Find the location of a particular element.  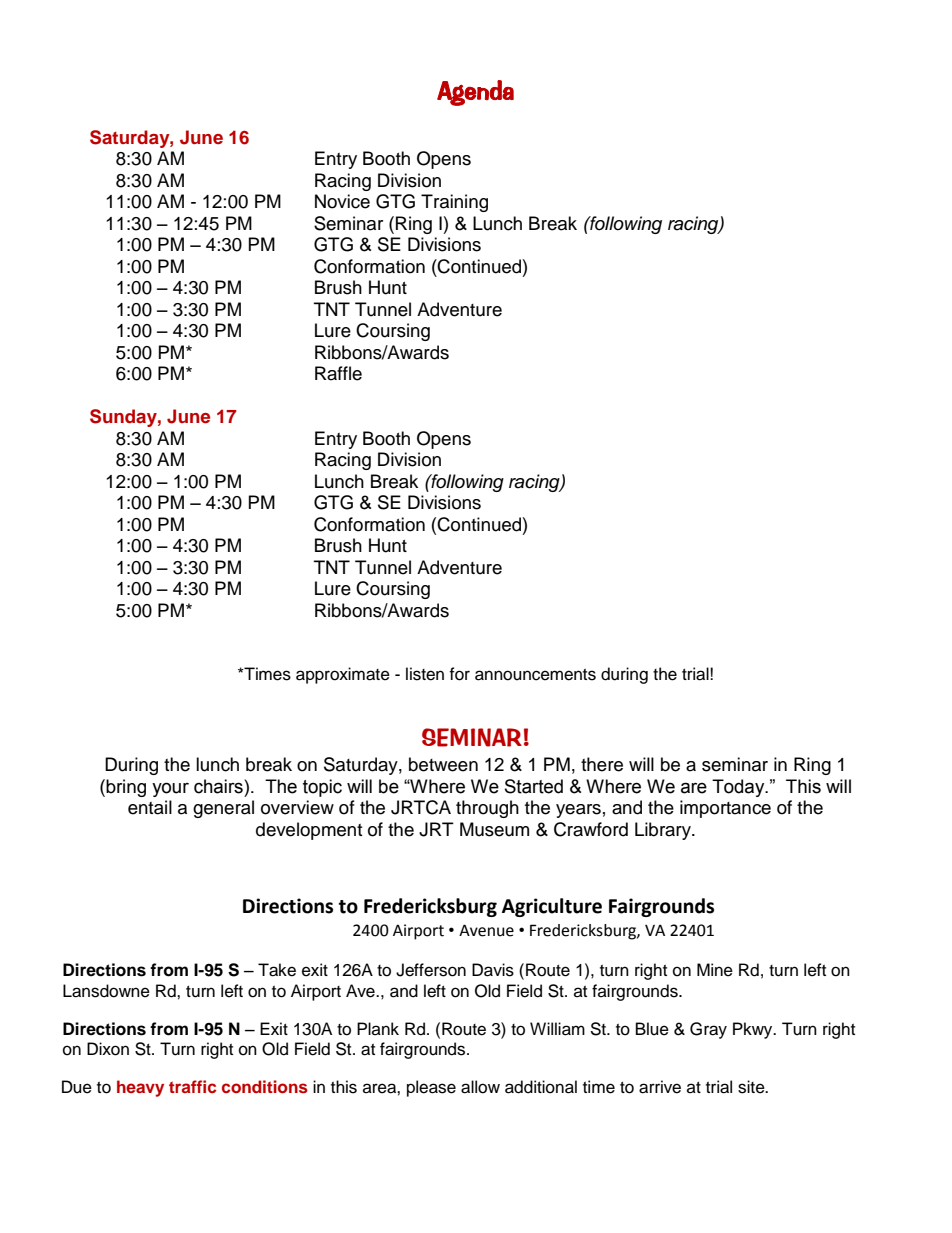

heavy is located at coordinates (140, 1088).
